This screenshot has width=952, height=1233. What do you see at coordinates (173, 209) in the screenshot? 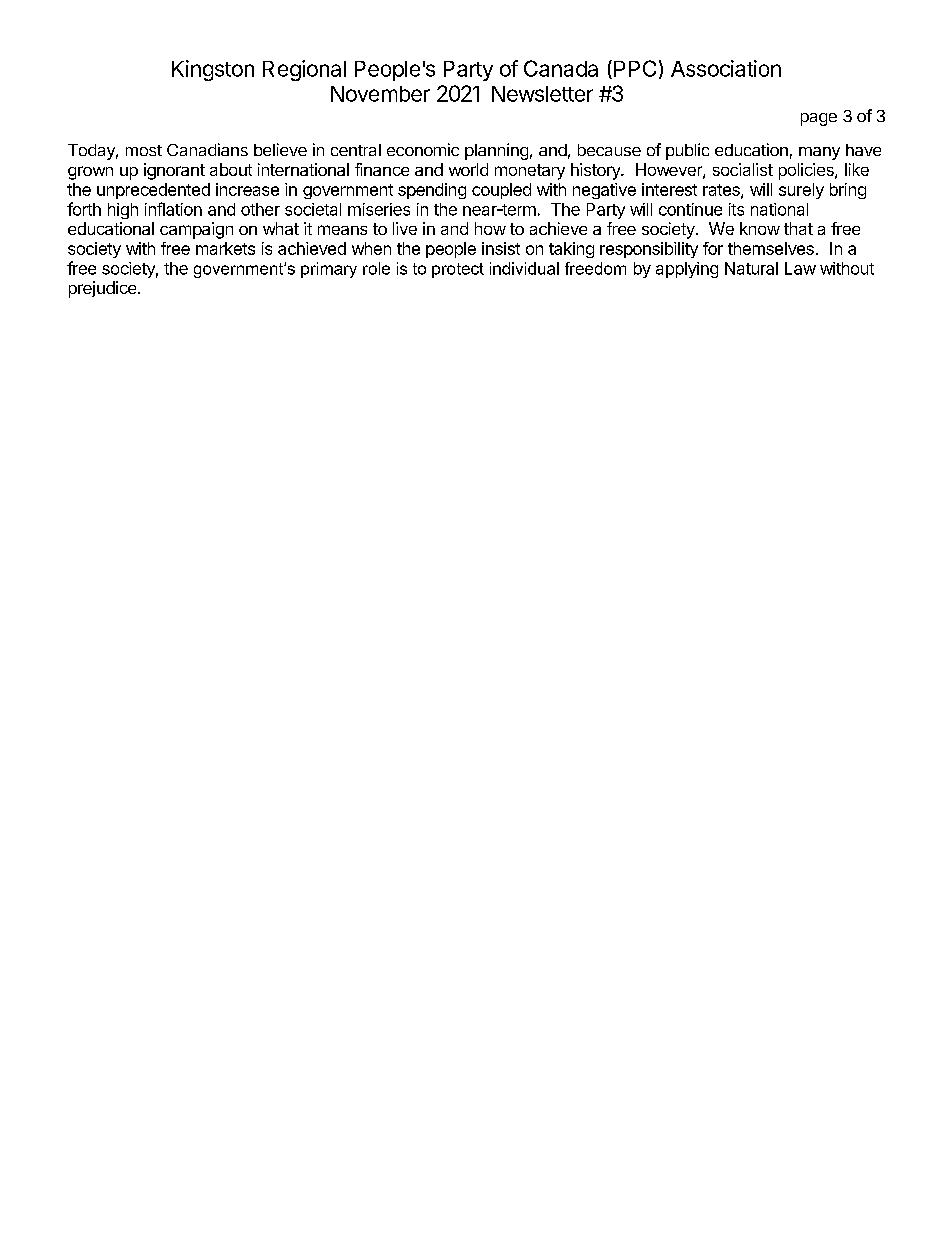
I see `inflation` at bounding box center [173, 209].
